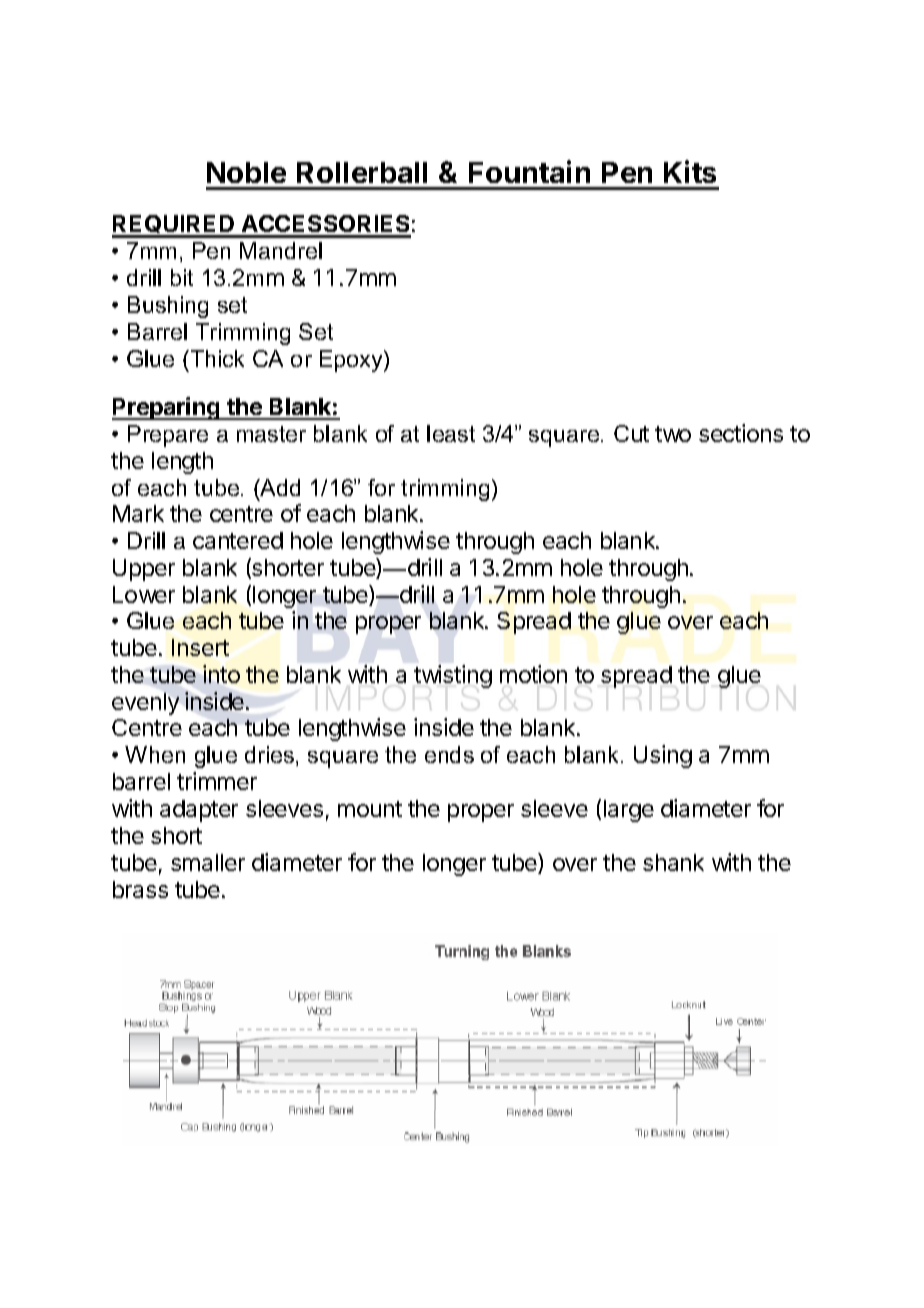  Describe the element at coordinates (533, 674) in the page. I see `motion` at that location.
